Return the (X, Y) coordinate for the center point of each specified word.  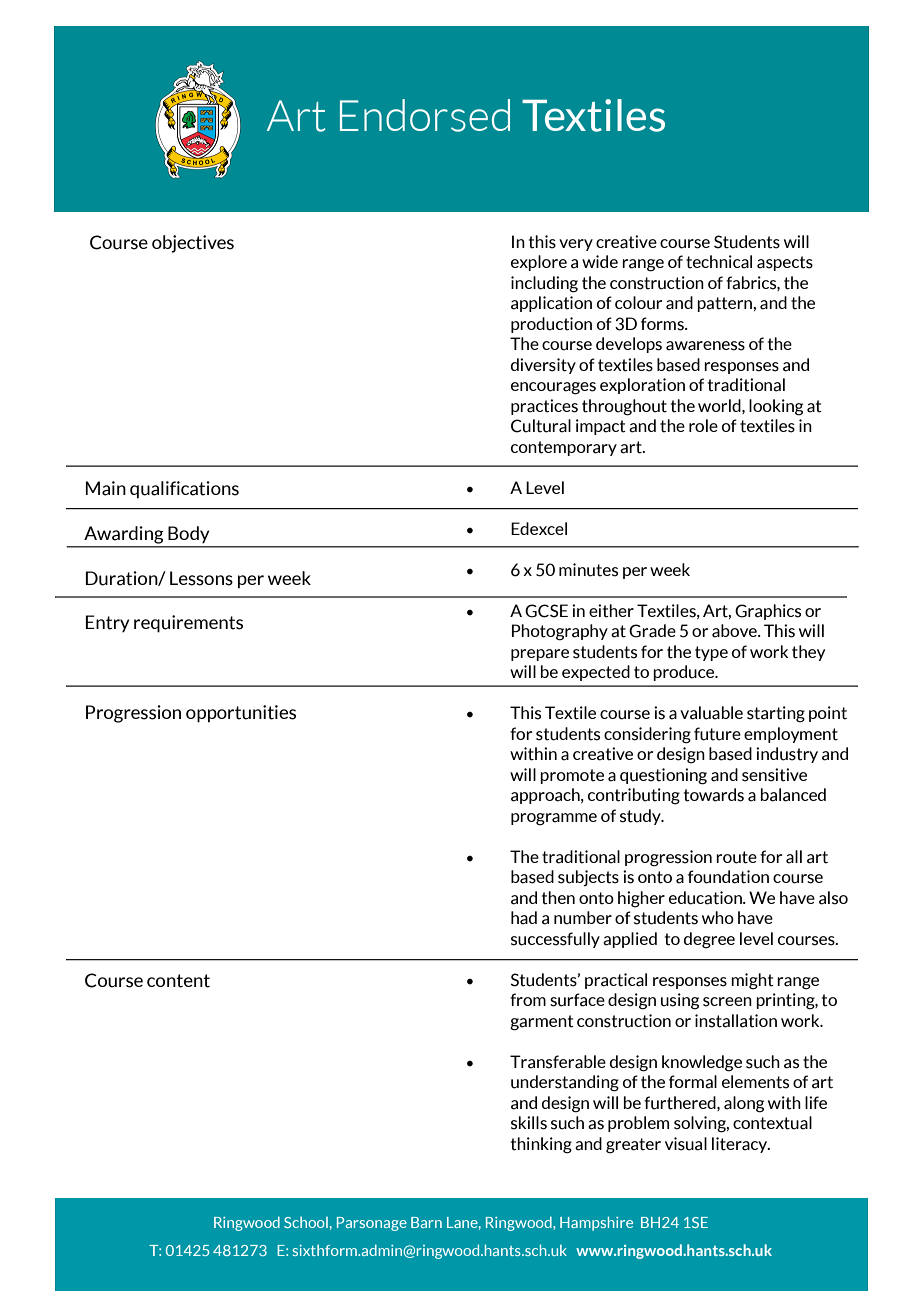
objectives (193, 244)
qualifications (184, 490)
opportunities (241, 714)
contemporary (564, 448)
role (703, 425)
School (306, 1222)
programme (554, 819)
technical (719, 262)
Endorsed (425, 115)
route (736, 857)
